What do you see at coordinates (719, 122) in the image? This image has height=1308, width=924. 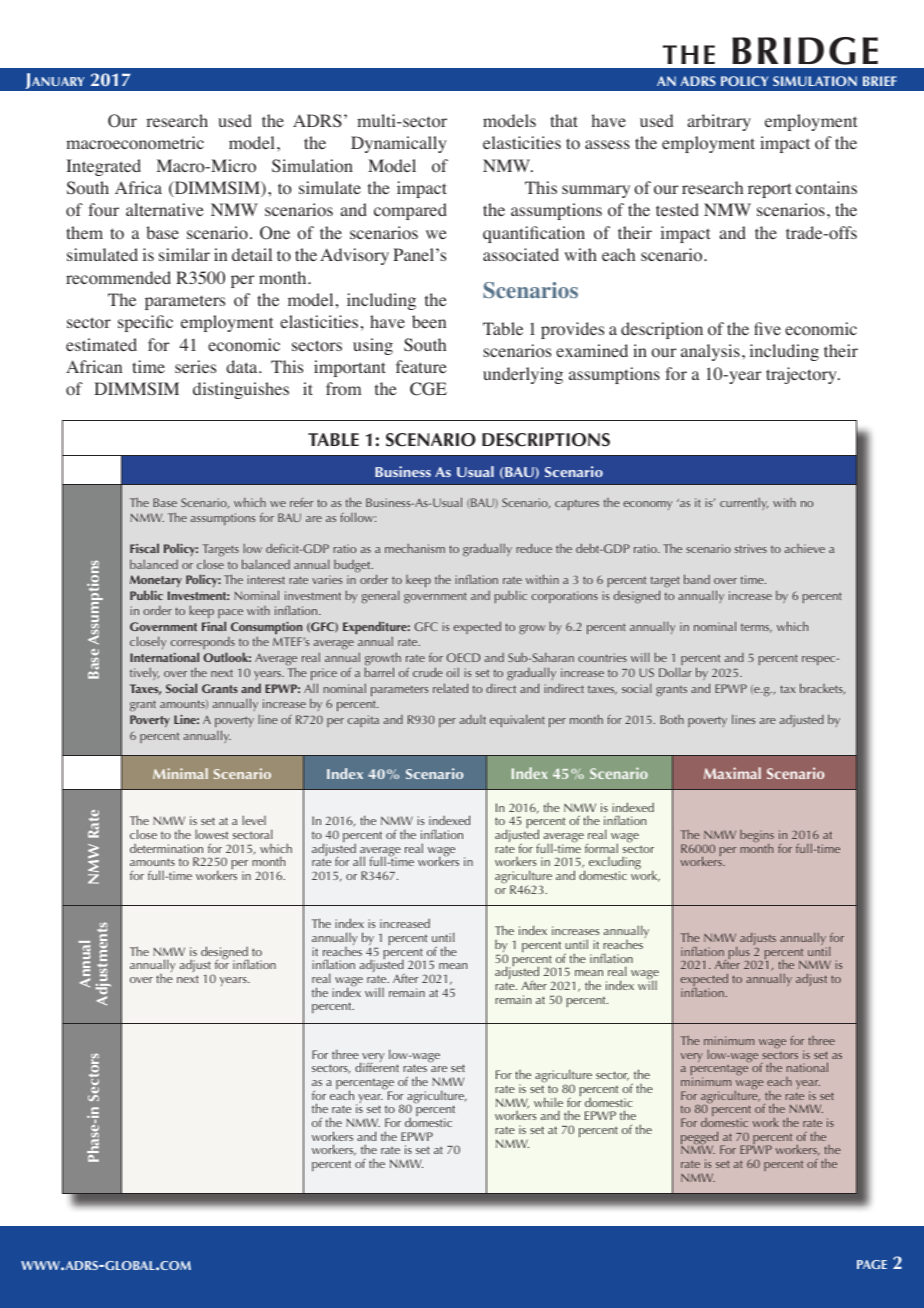 I see `arbitrary` at bounding box center [719, 122].
